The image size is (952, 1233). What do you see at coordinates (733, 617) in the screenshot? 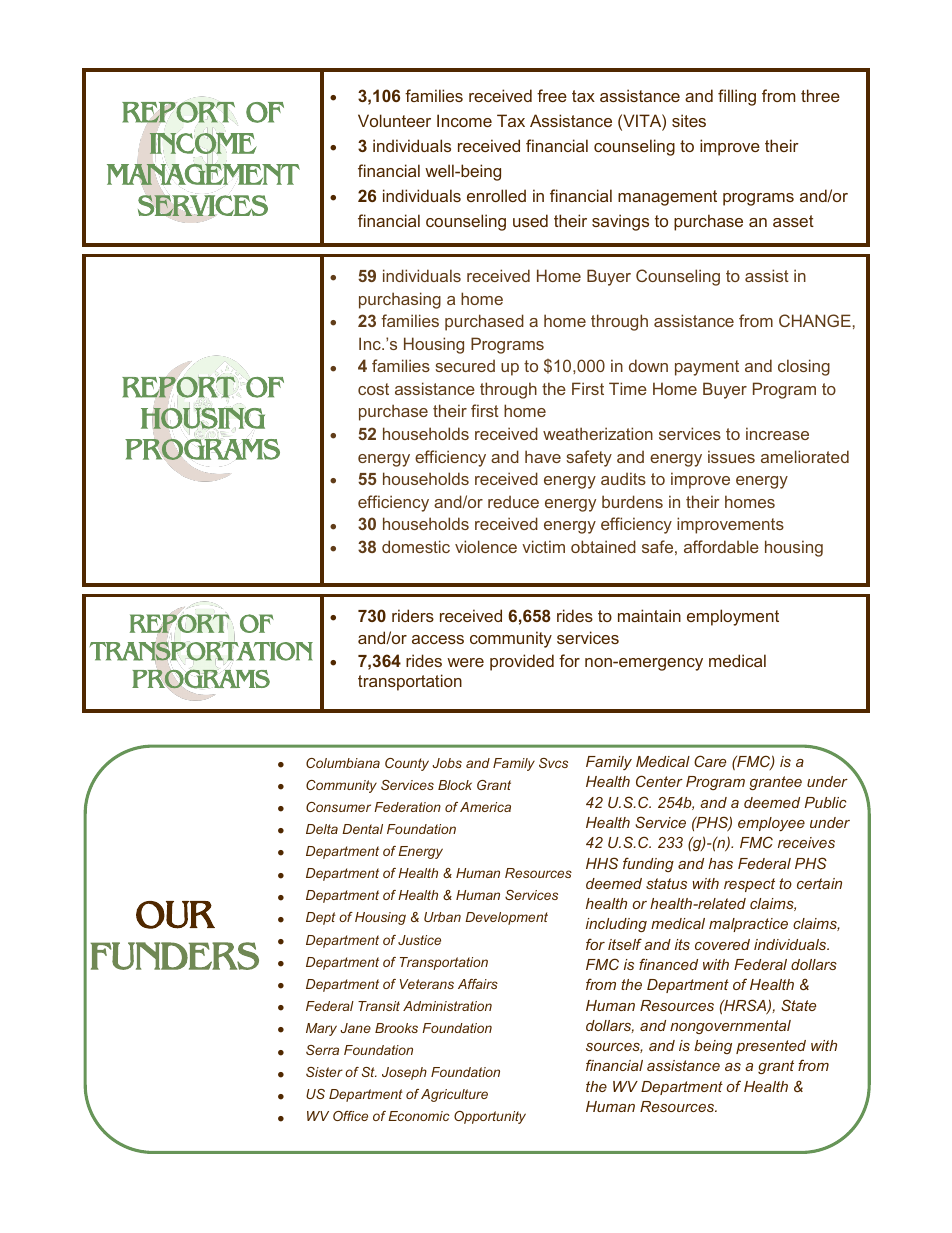
I see `employment` at bounding box center [733, 617].
